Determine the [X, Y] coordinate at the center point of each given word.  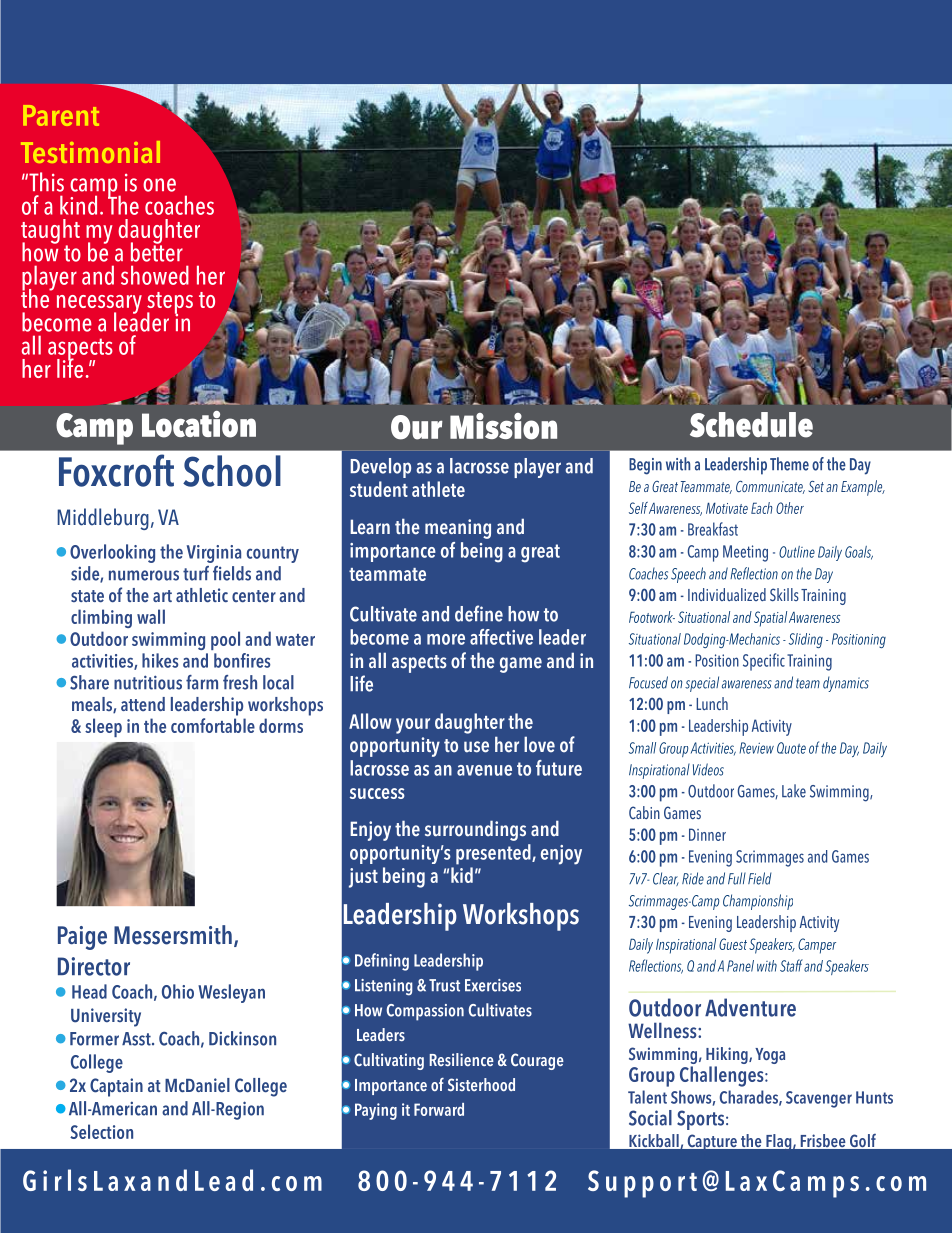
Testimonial [90, 152]
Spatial [770, 619]
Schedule [751, 425]
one [159, 185]
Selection [101, 1131]
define [479, 613]
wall [151, 616]
